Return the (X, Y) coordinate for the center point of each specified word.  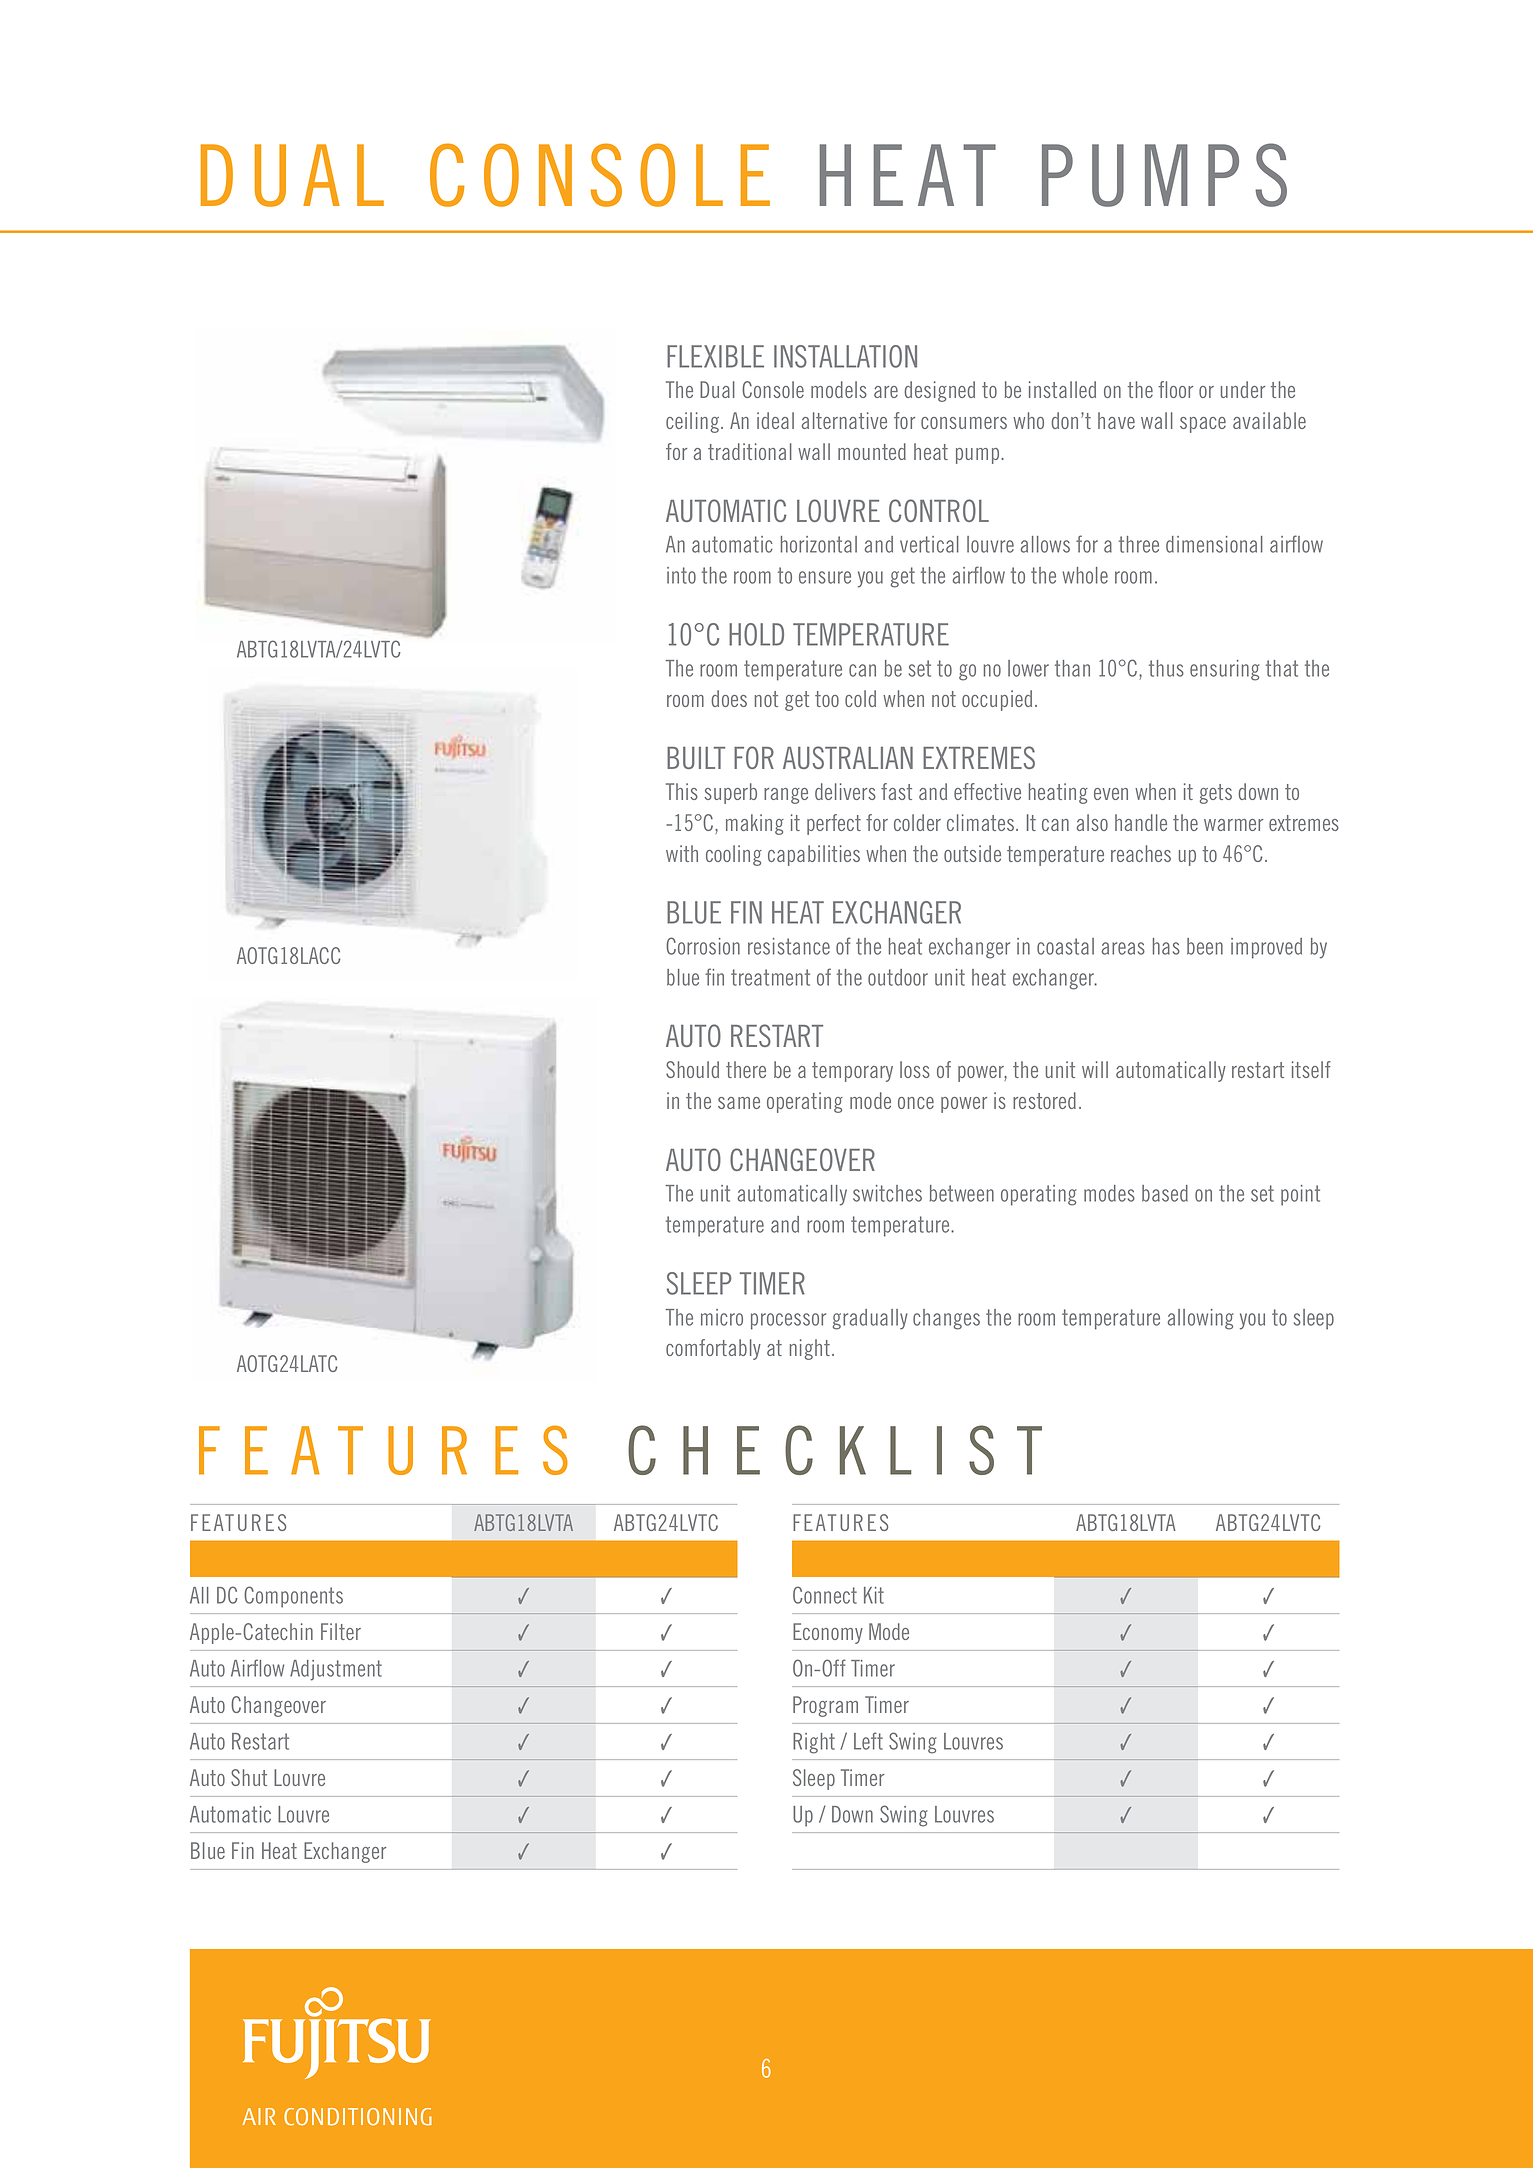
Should (692, 1069)
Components (293, 1597)
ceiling (692, 422)
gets (1215, 794)
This (682, 791)
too (827, 699)
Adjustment (336, 1670)
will (1095, 1069)
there (746, 1069)
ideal (775, 420)
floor (1175, 389)
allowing (1200, 1319)
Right (814, 1743)
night (810, 1349)
